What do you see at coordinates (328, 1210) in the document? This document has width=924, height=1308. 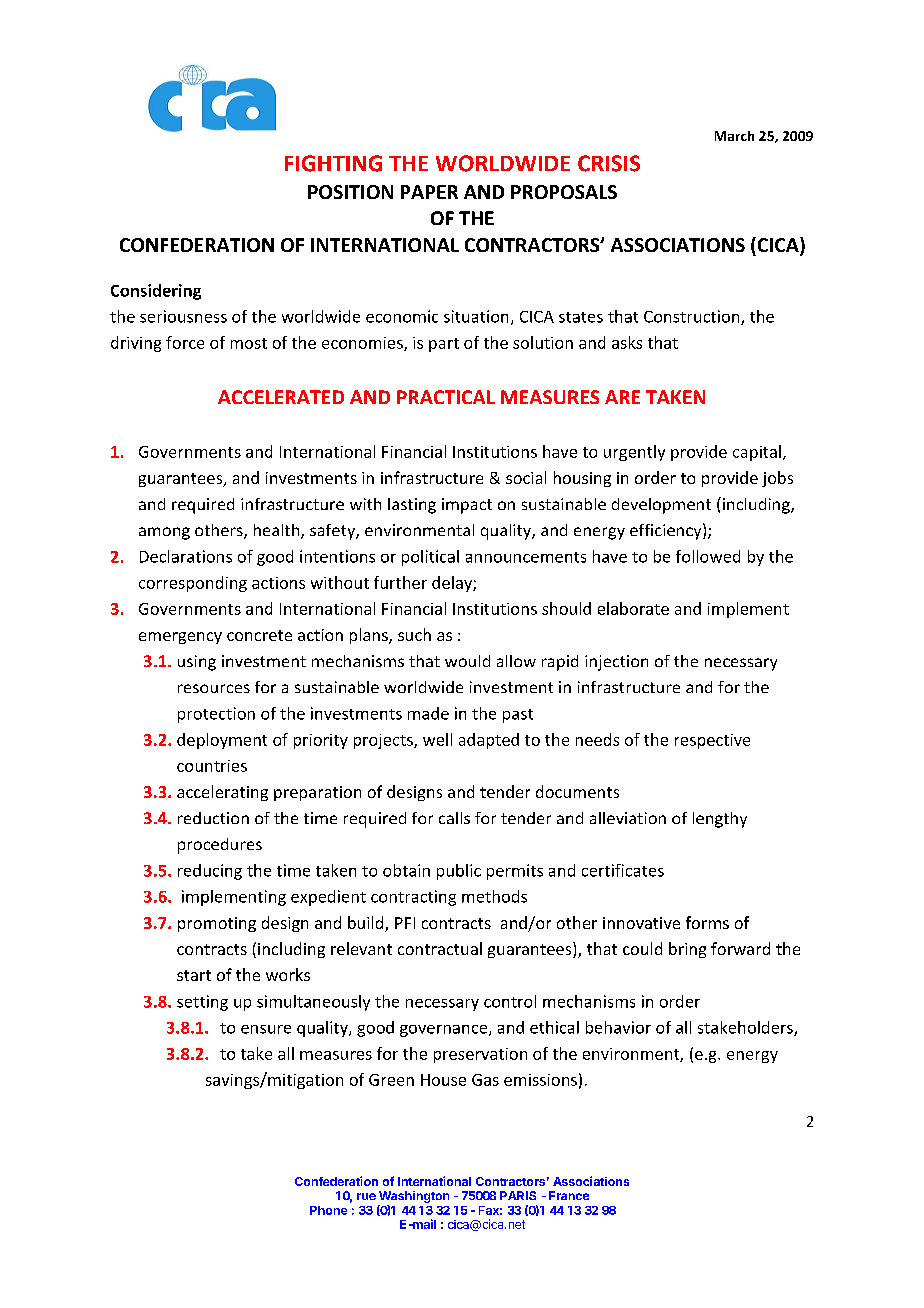 I see `Phone` at bounding box center [328, 1210].
